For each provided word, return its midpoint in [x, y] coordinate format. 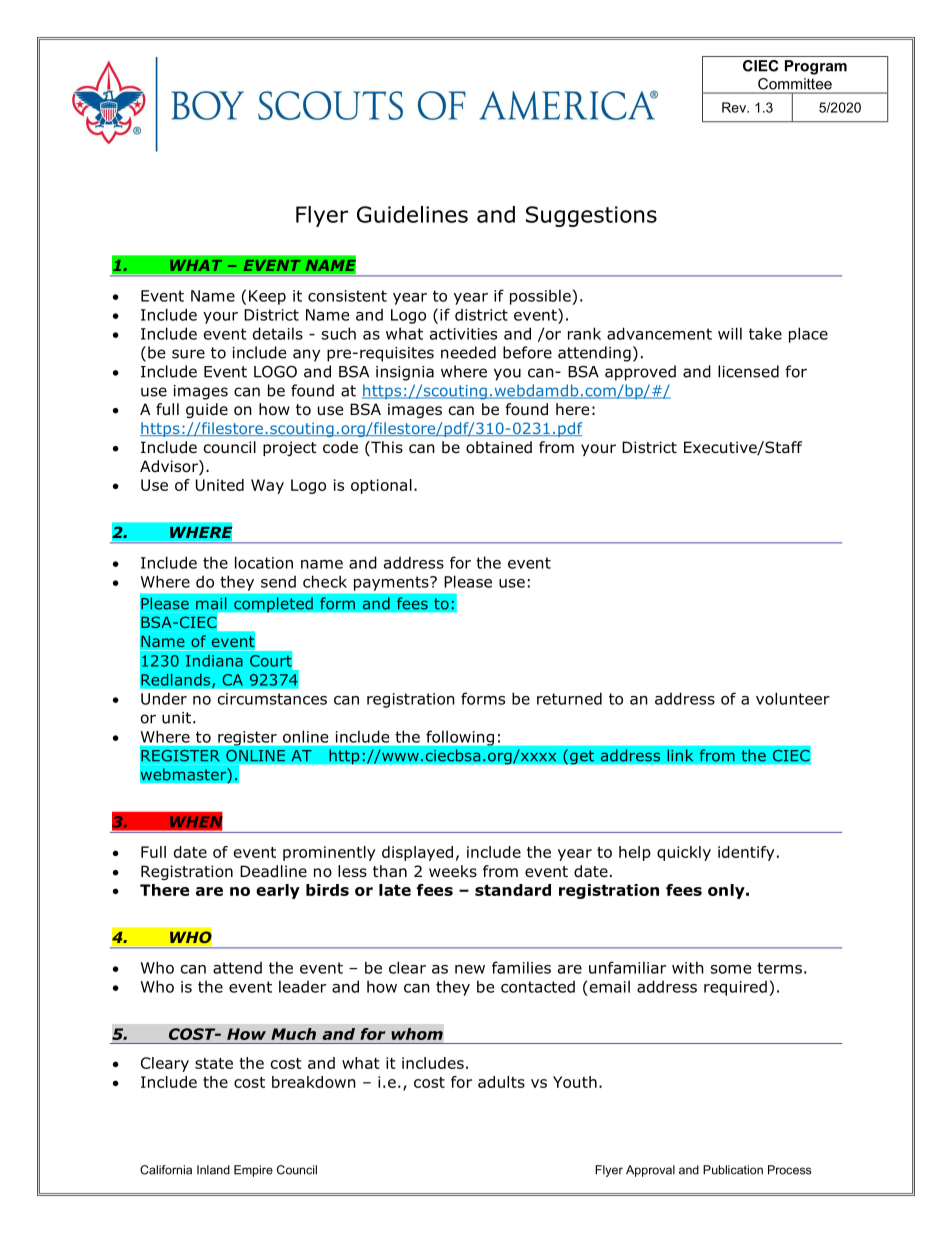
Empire [253, 1171]
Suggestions [591, 216]
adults [501, 1082]
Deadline [273, 871]
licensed [748, 371]
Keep [267, 297]
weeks [453, 871]
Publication [733, 1170]
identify [746, 853]
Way [267, 486]
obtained [499, 447]
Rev [735, 107]
